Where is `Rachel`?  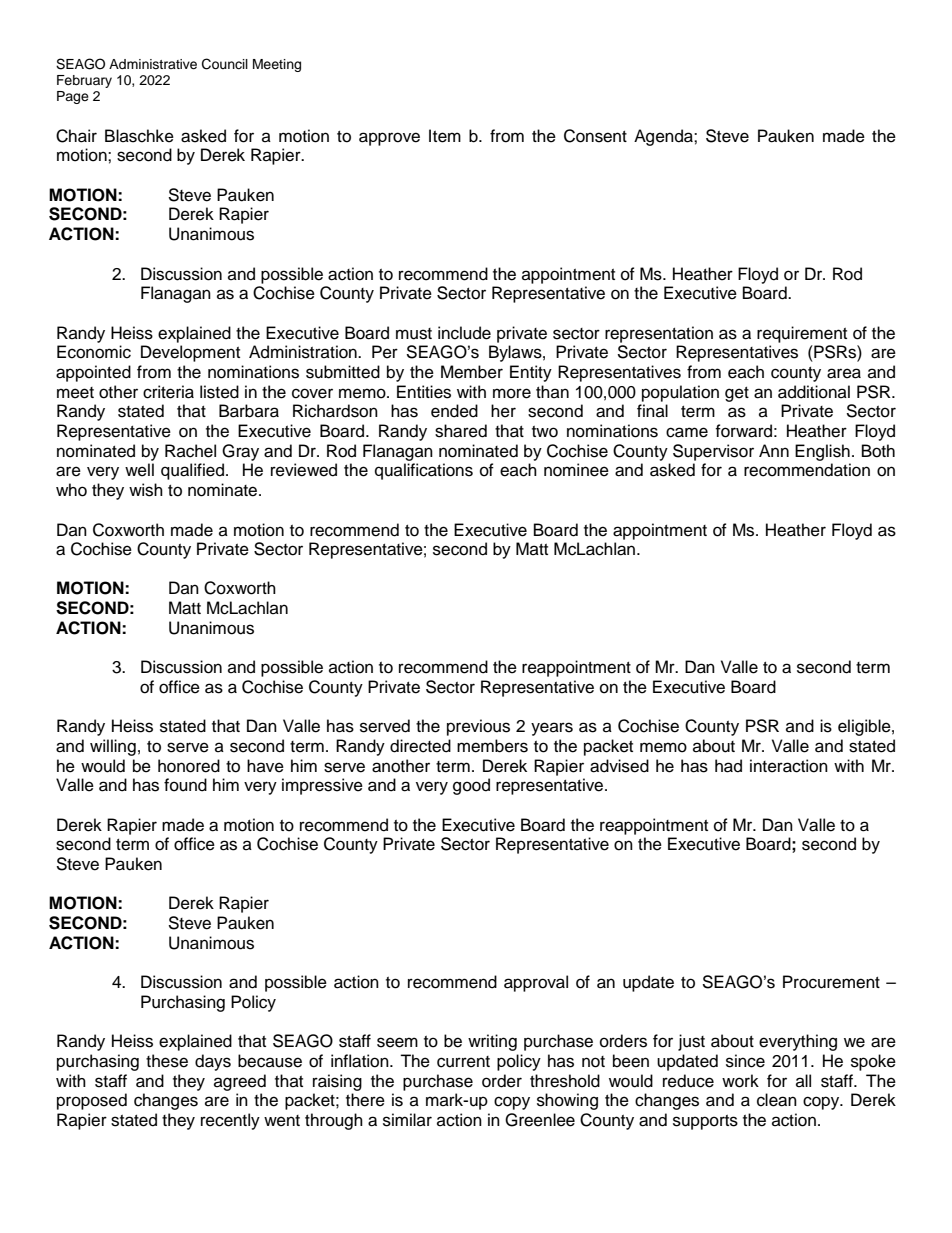
Rachel is located at coordinates (190, 451).
